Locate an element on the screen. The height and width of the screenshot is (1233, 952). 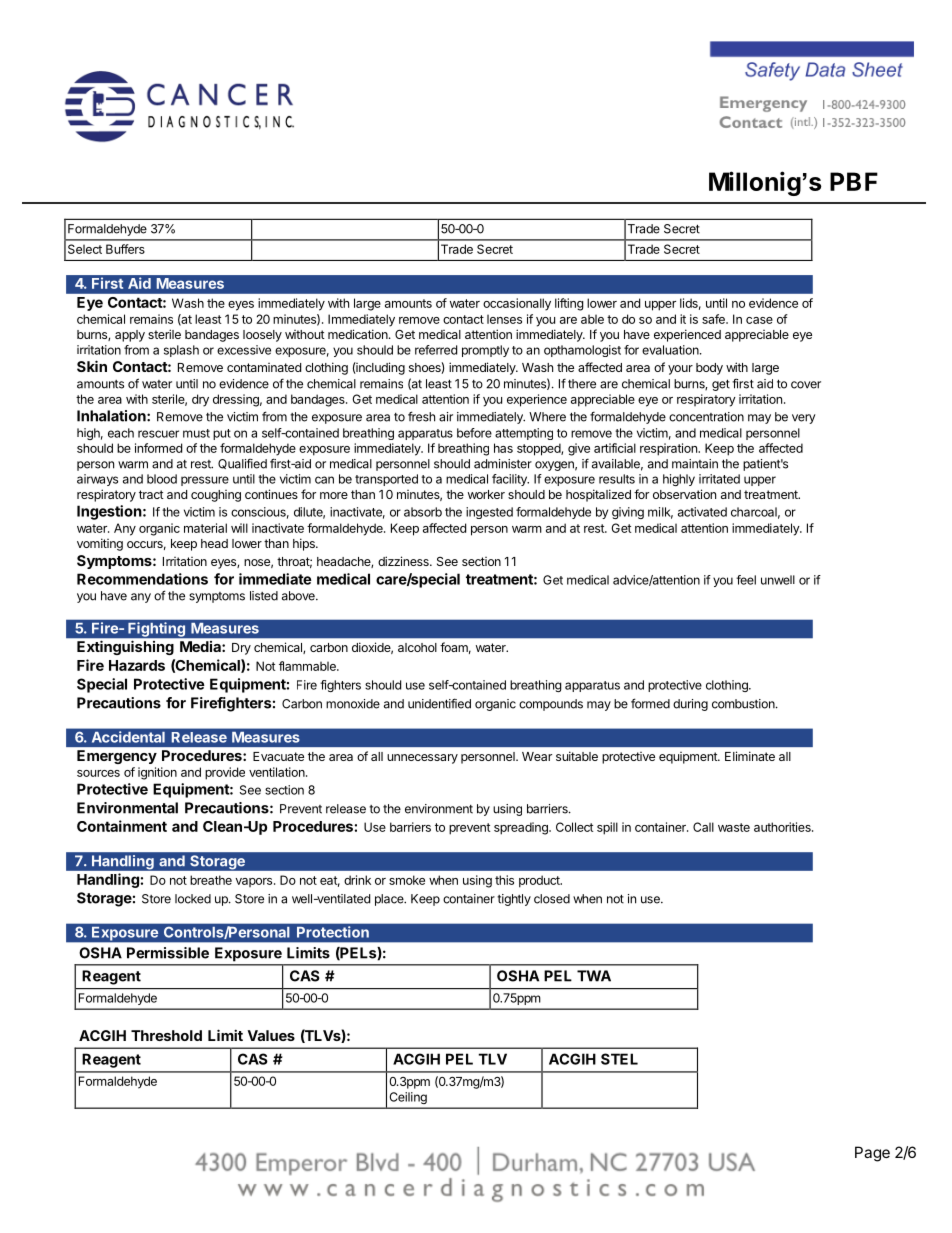
Permissible is located at coordinates (168, 953).
